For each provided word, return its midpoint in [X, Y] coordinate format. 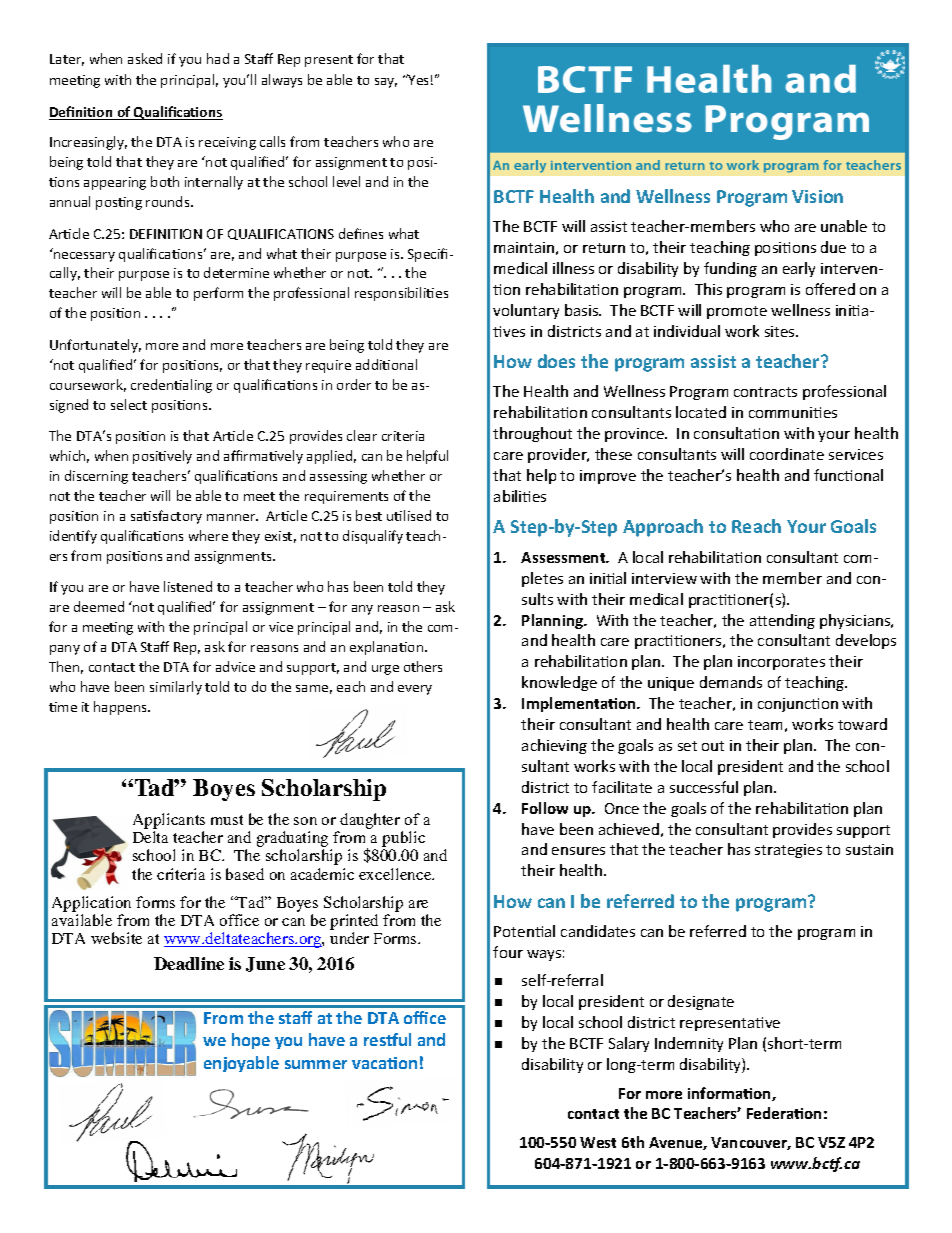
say [386, 83]
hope [251, 1041]
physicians [856, 621]
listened [188, 586]
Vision [817, 196]
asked [145, 58]
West [598, 1142]
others [423, 666]
